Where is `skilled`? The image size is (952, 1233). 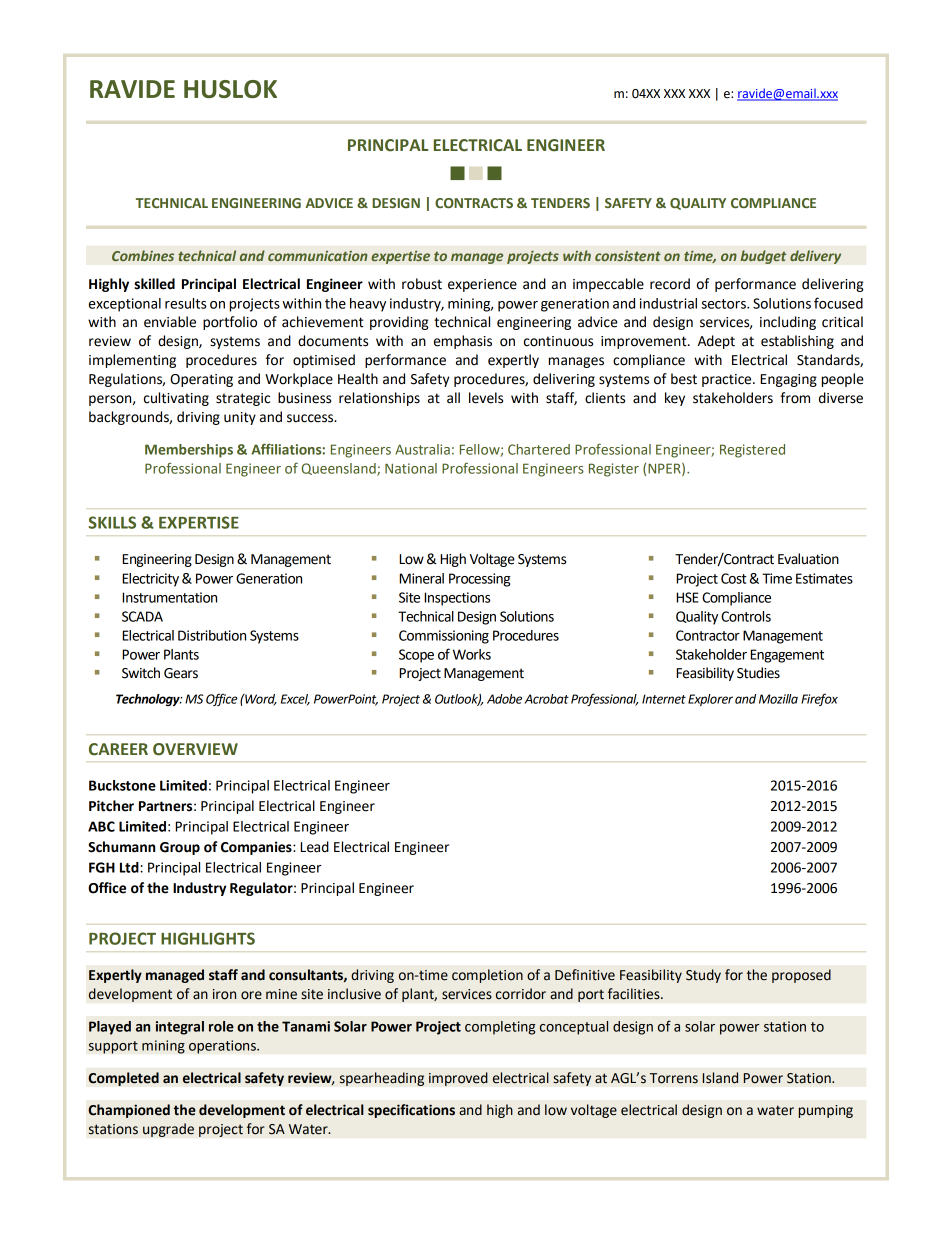 skilled is located at coordinates (154, 284).
